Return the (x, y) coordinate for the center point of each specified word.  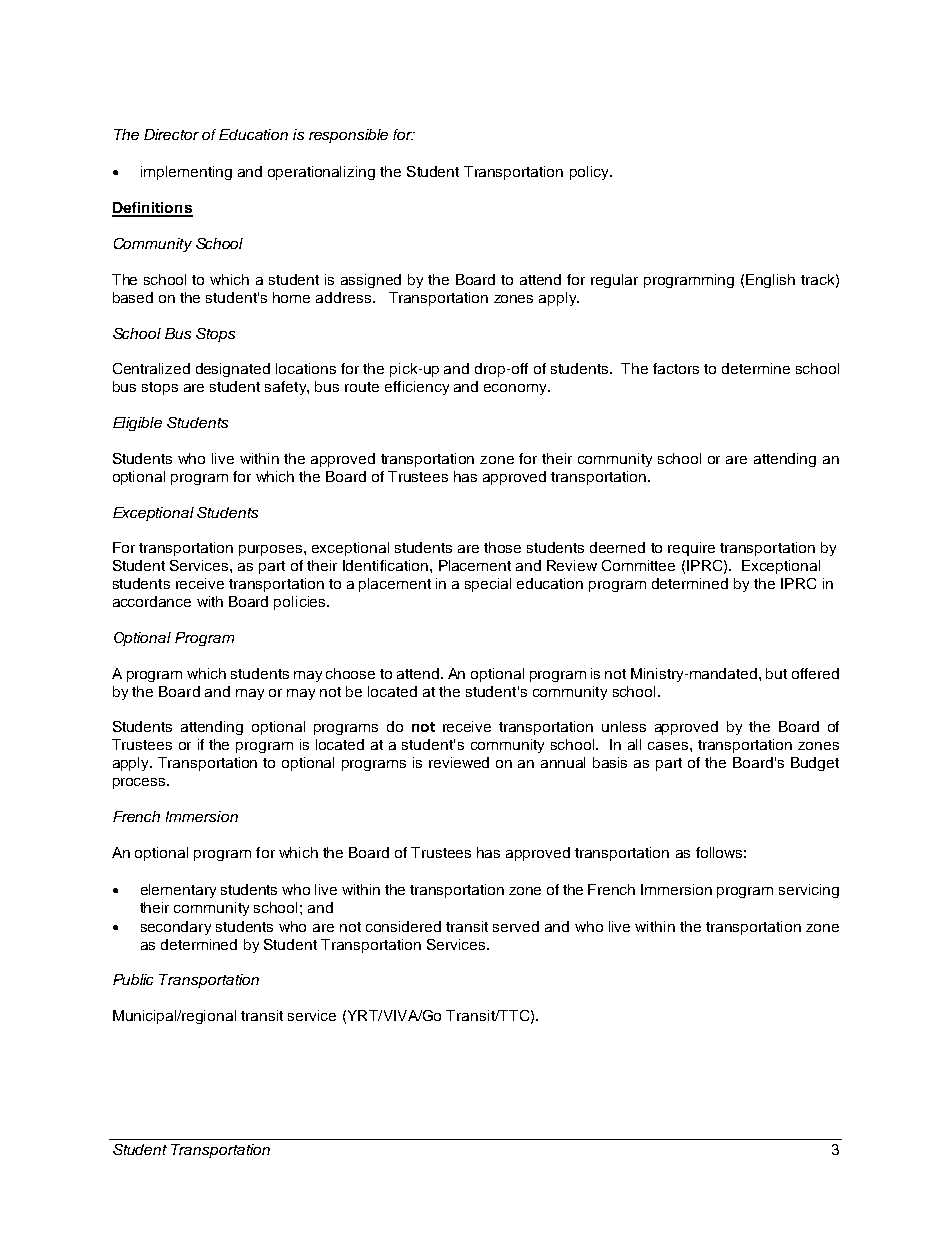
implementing (186, 173)
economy (516, 389)
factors (676, 368)
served (516, 926)
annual (563, 762)
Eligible (137, 424)
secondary (176, 928)
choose (350, 673)
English (770, 281)
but (776, 673)
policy (590, 173)
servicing (809, 891)
